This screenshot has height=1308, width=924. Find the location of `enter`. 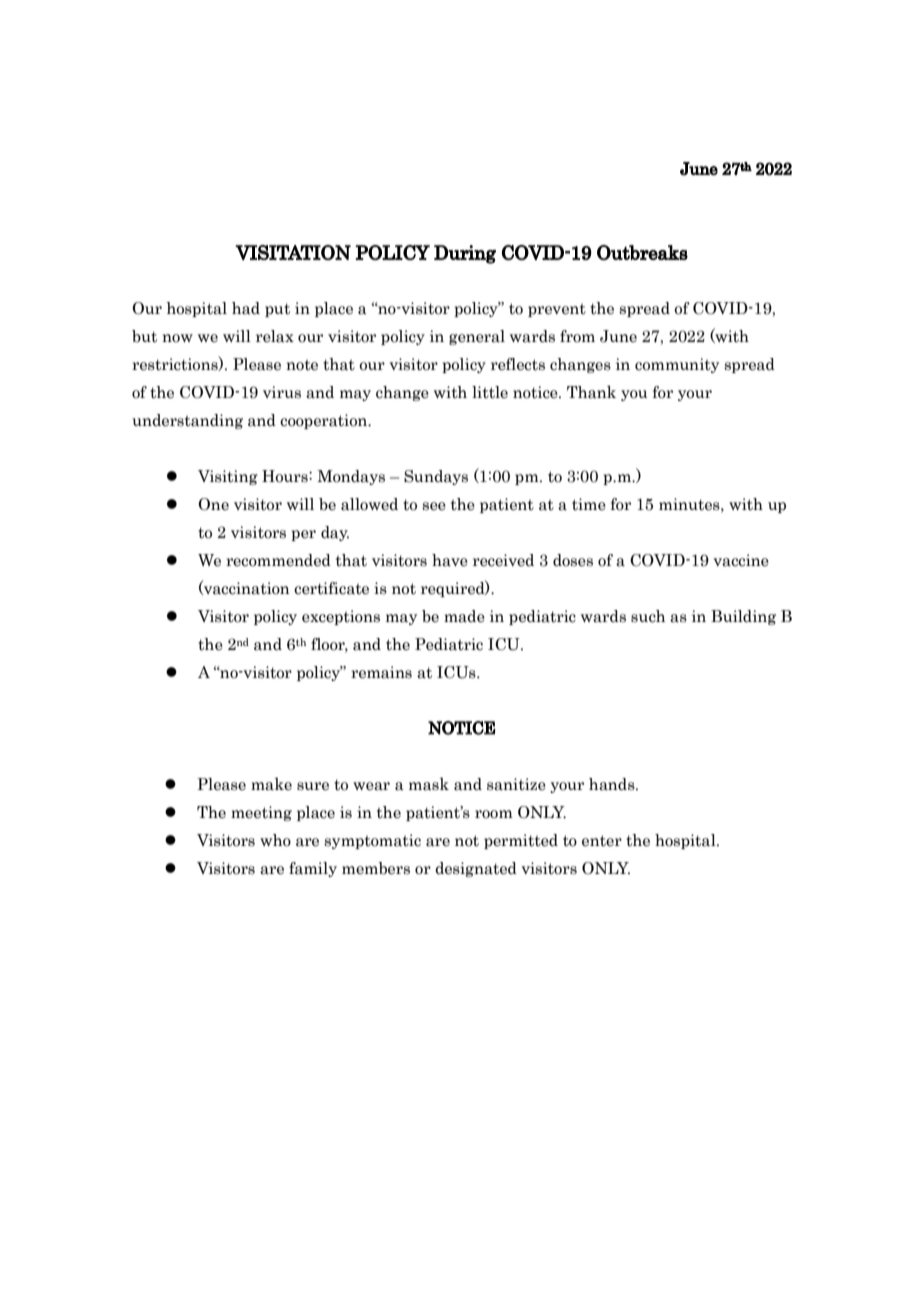

enter is located at coordinates (602, 841).
